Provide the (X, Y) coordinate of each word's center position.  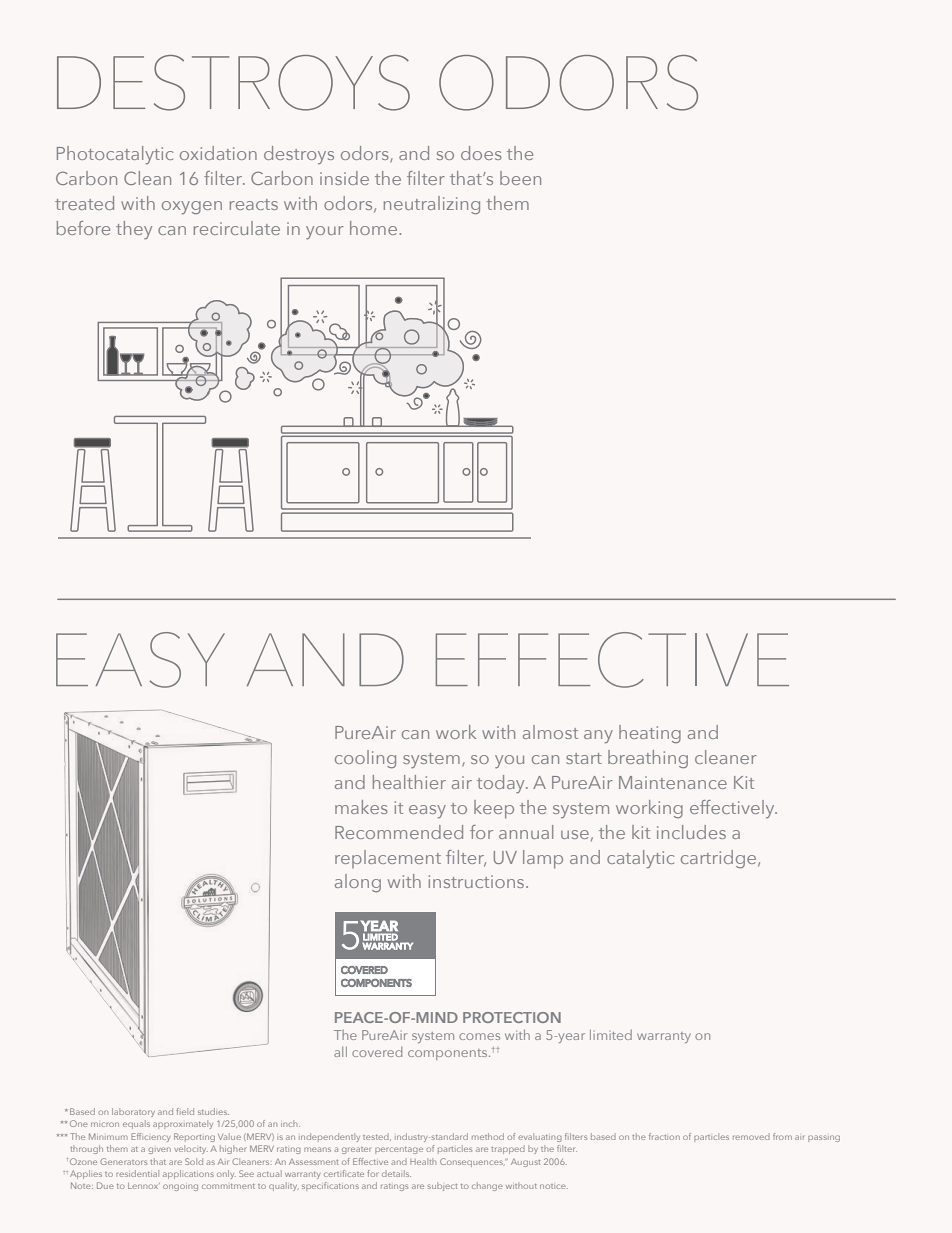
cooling (365, 759)
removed (751, 1136)
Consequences (472, 1162)
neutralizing (432, 205)
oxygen (192, 207)
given (159, 1150)
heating (650, 734)
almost (550, 732)
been (520, 178)
